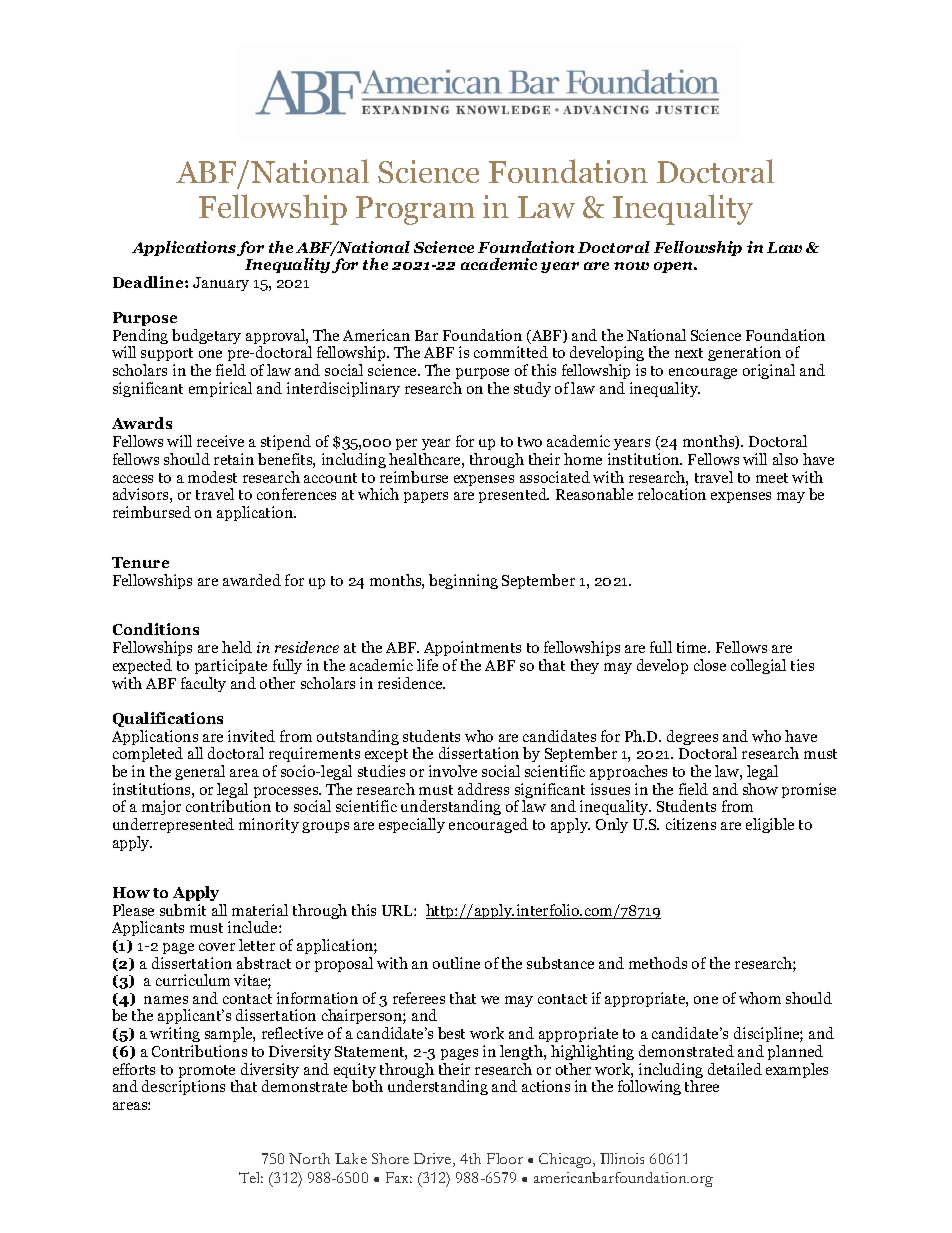  Describe the element at coordinates (427, 665) in the page. I see `life` at that location.
